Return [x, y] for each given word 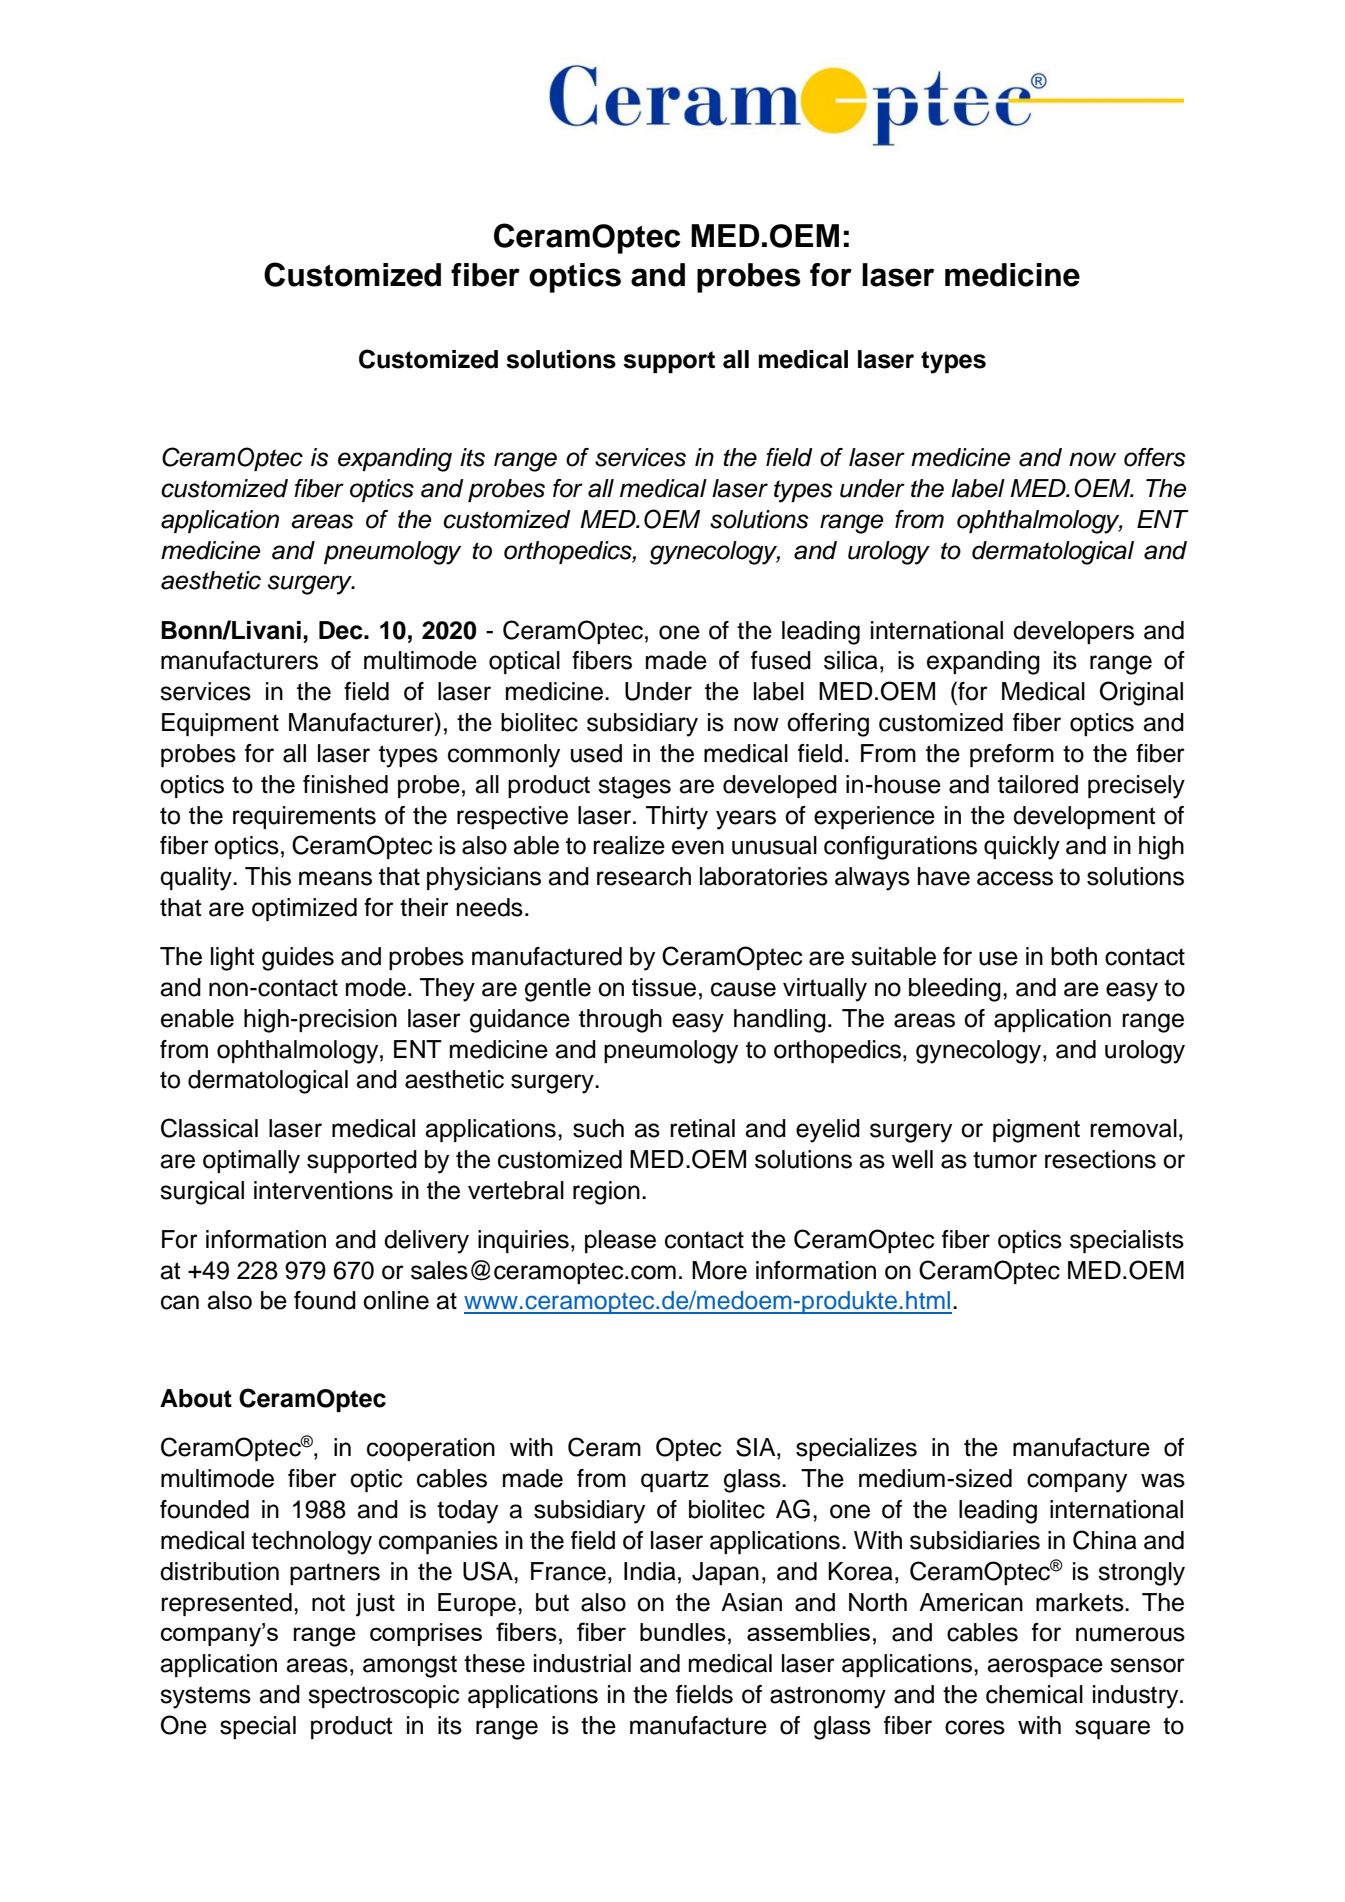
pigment [1036, 1131]
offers [1155, 457]
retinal [702, 1128]
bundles [683, 1632]
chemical [1034, 1694]
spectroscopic [383, 1696]
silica [851, 660]
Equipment [220, 724]
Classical [209, 1128]
